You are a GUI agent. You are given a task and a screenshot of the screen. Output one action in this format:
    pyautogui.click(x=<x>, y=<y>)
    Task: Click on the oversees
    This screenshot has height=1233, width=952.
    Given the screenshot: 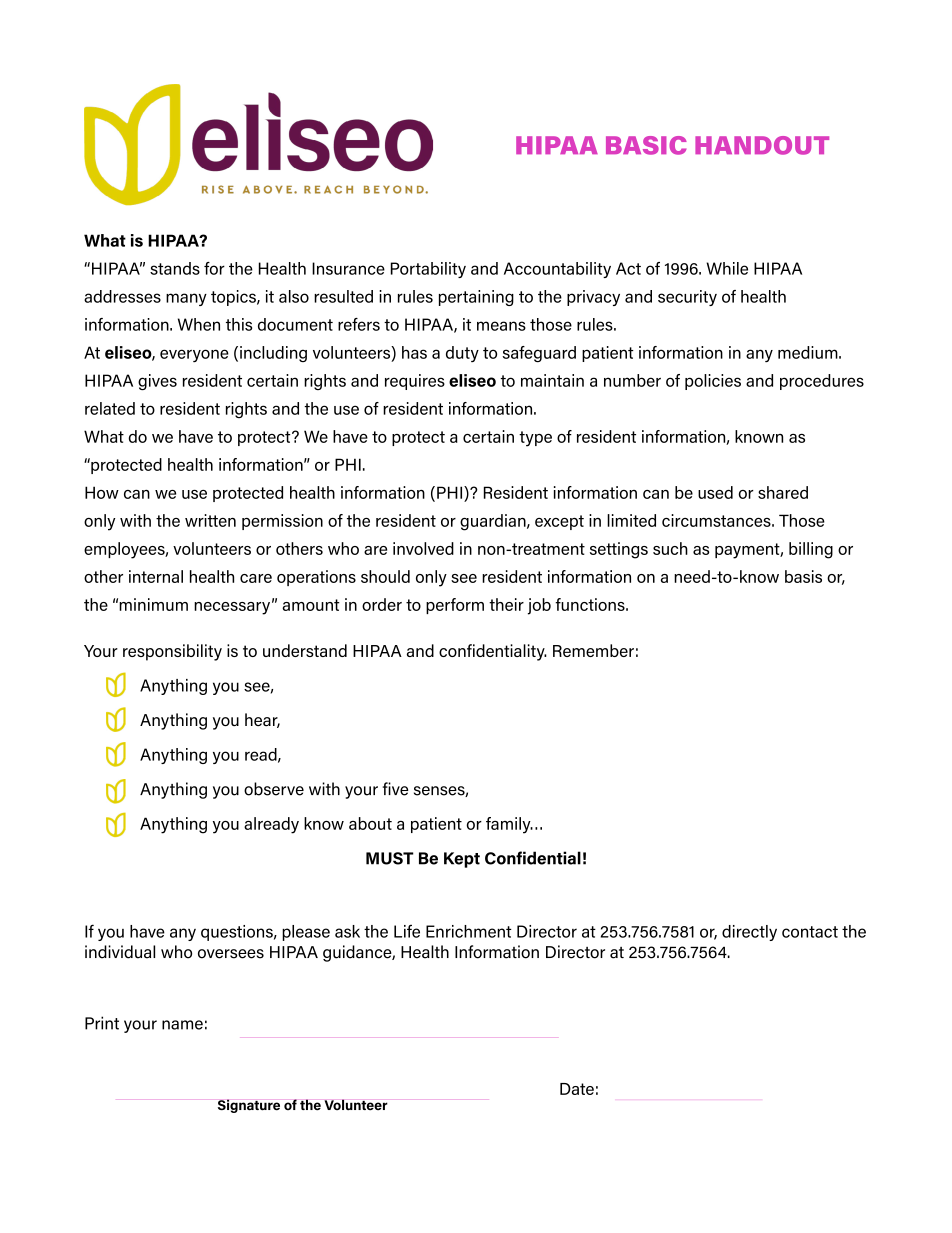 What is the action you would take?
    pyautogui.click(x=231, y=954)
